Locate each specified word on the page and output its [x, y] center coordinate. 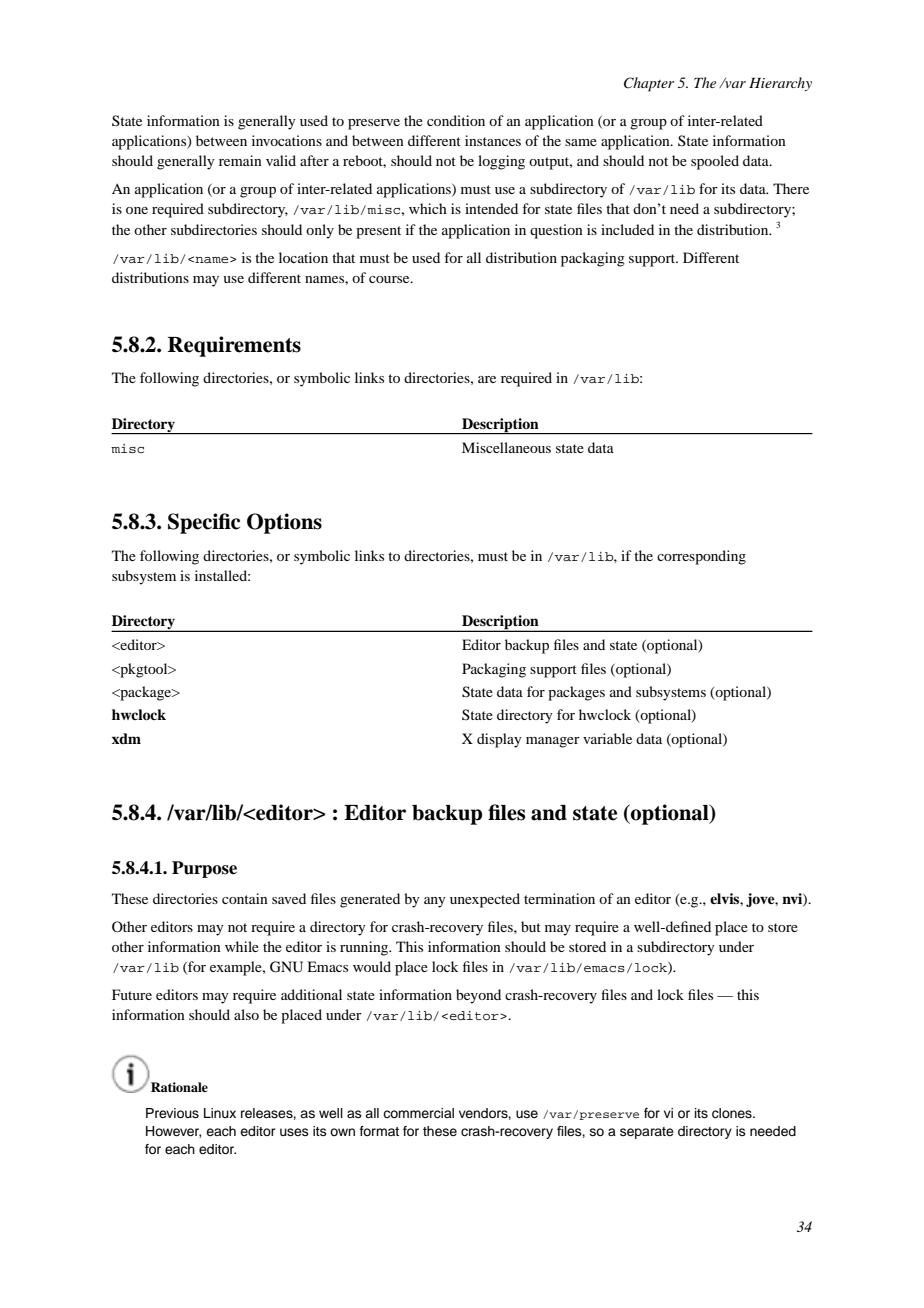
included [627, 229]
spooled [715, 162]
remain [240, 160]
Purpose [204, 869]
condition [456, 120]
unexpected [485, 900]
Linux [220, 1113]
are [487, 379]
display [499, 740]
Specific [204, 523]
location [303, 257]
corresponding [701, 557]
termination [559, 898]
